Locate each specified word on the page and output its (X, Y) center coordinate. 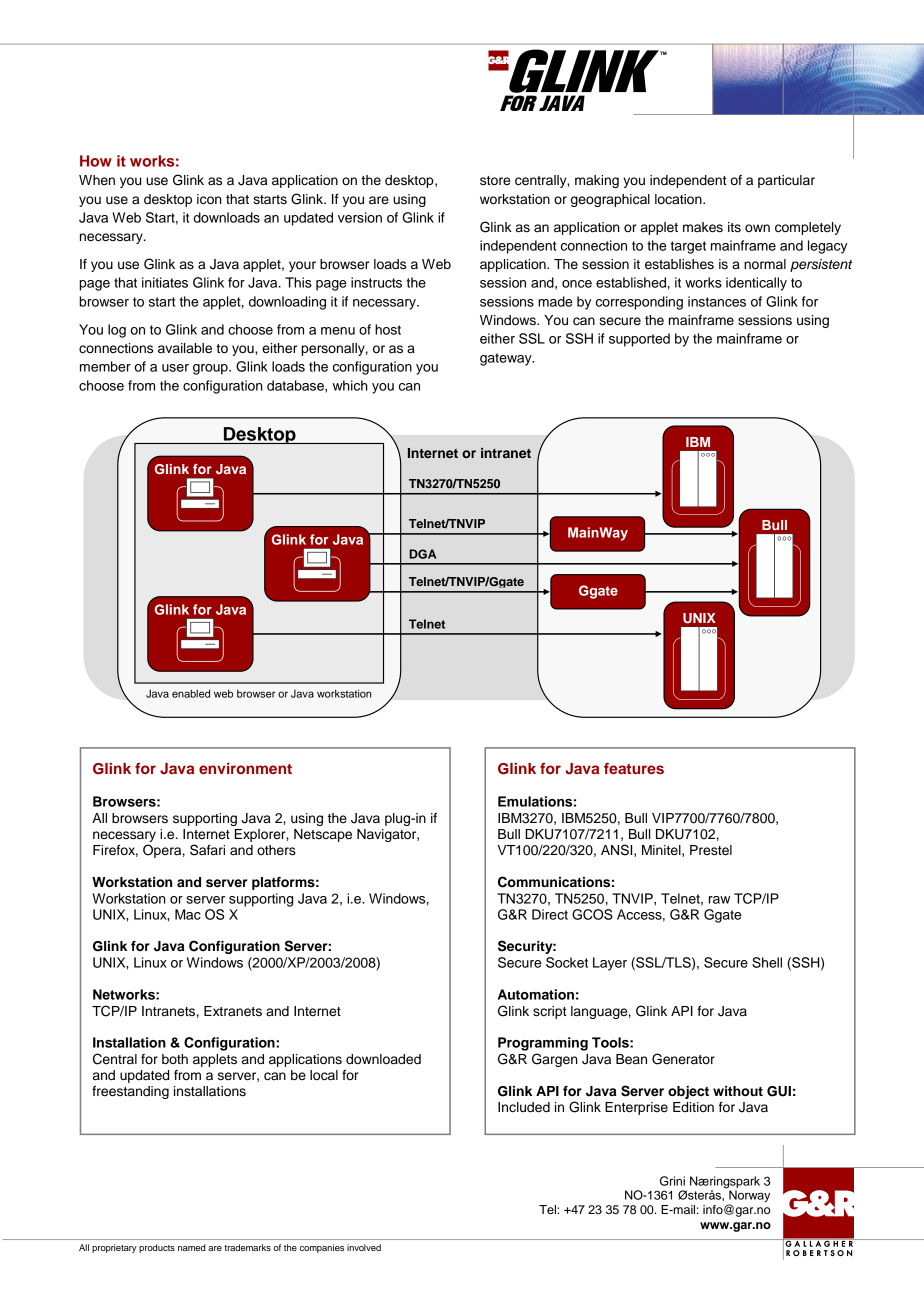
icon (209, 199)
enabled (191, 693)
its (734, 227)
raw (719, 900)
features (634, 768)
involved (364, 1247)
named (191, 1247)
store (495, 181)
